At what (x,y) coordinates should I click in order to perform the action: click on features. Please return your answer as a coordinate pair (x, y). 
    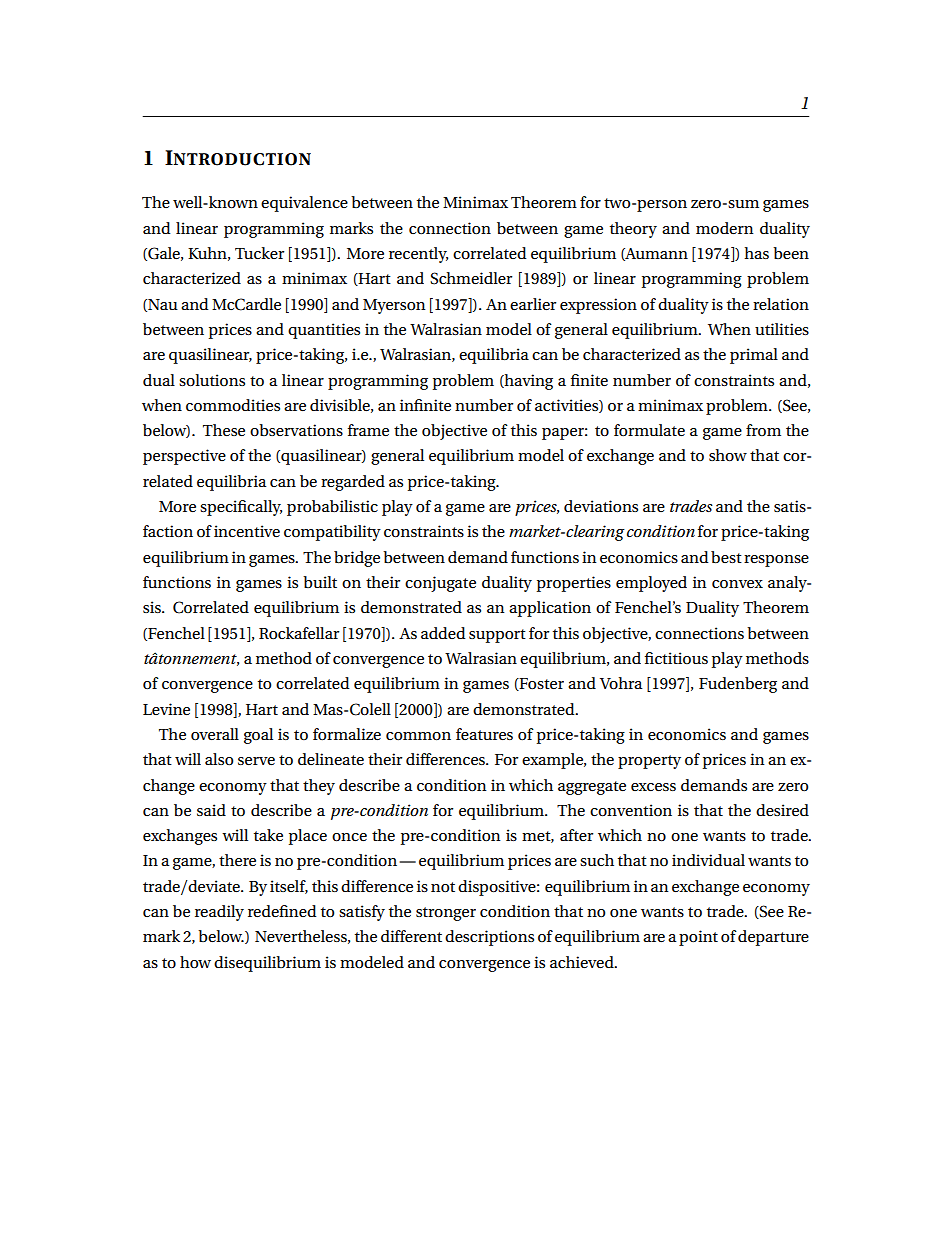
    Looking at the image, I should click on (484, 734).
